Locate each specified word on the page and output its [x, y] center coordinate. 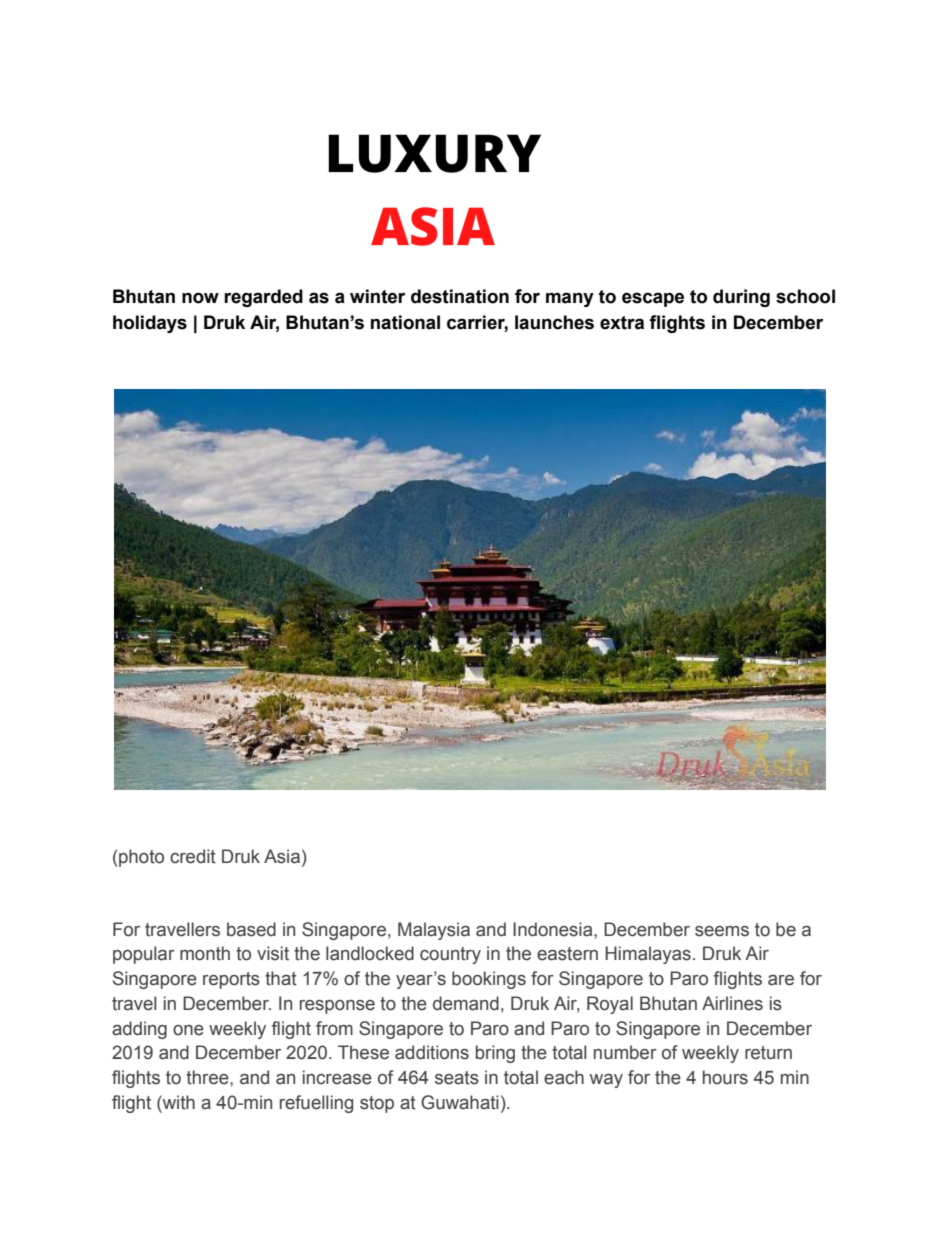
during [741, 298]
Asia [282, 856]
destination [460, 296]
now [200, 298]
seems [722, 931]
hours [725, 1077]
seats [457, 1078]
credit [193, 856]
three [208, 1077]
